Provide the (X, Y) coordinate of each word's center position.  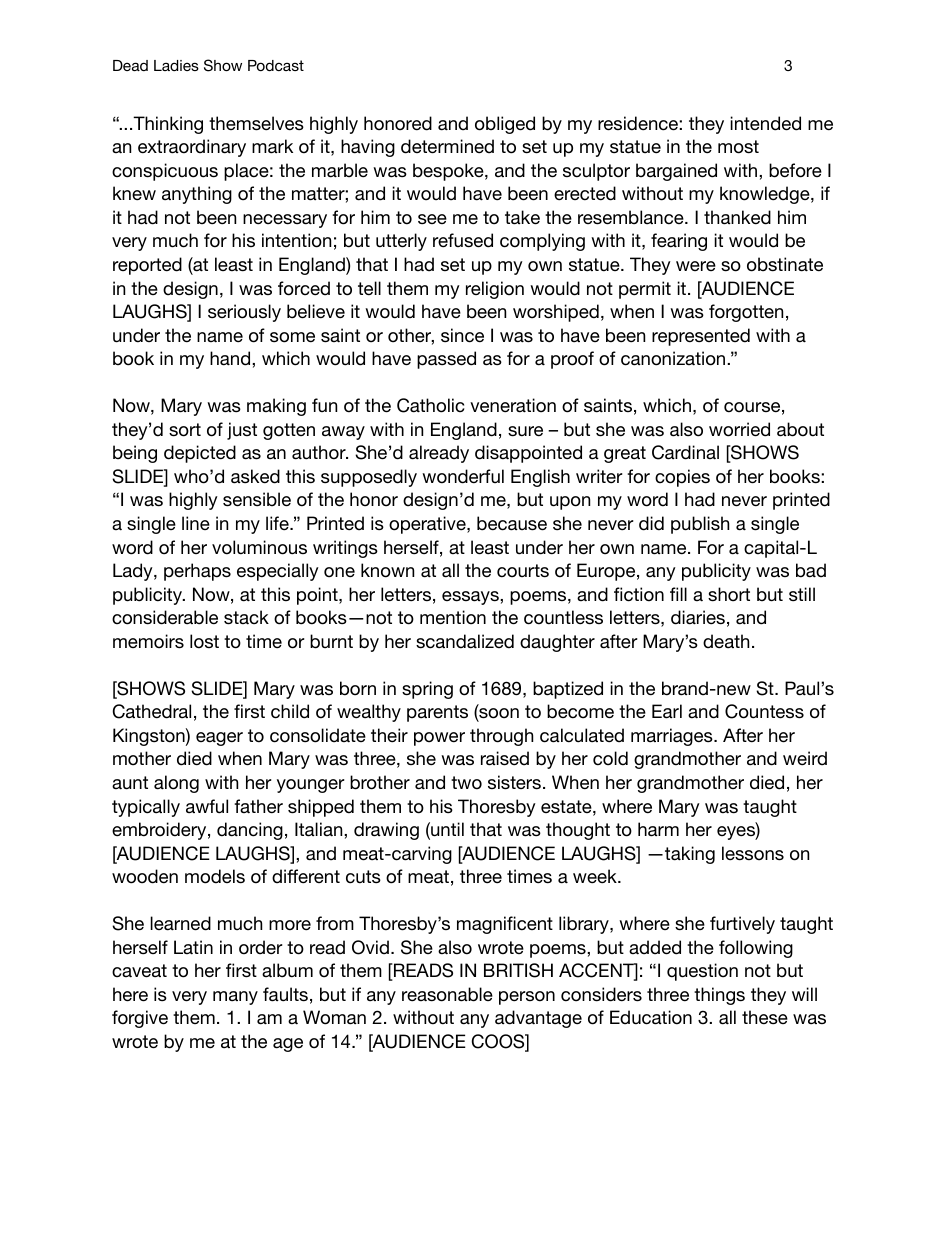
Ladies (176, 65)
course (752, 407)
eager (219, 739)
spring (427, 690)
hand (231, 358)
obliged (505, 125)
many (235, 998)
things (719, 996)
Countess (764, 711)
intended (765, 123)
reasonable (447, 994)
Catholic (430, 405)
